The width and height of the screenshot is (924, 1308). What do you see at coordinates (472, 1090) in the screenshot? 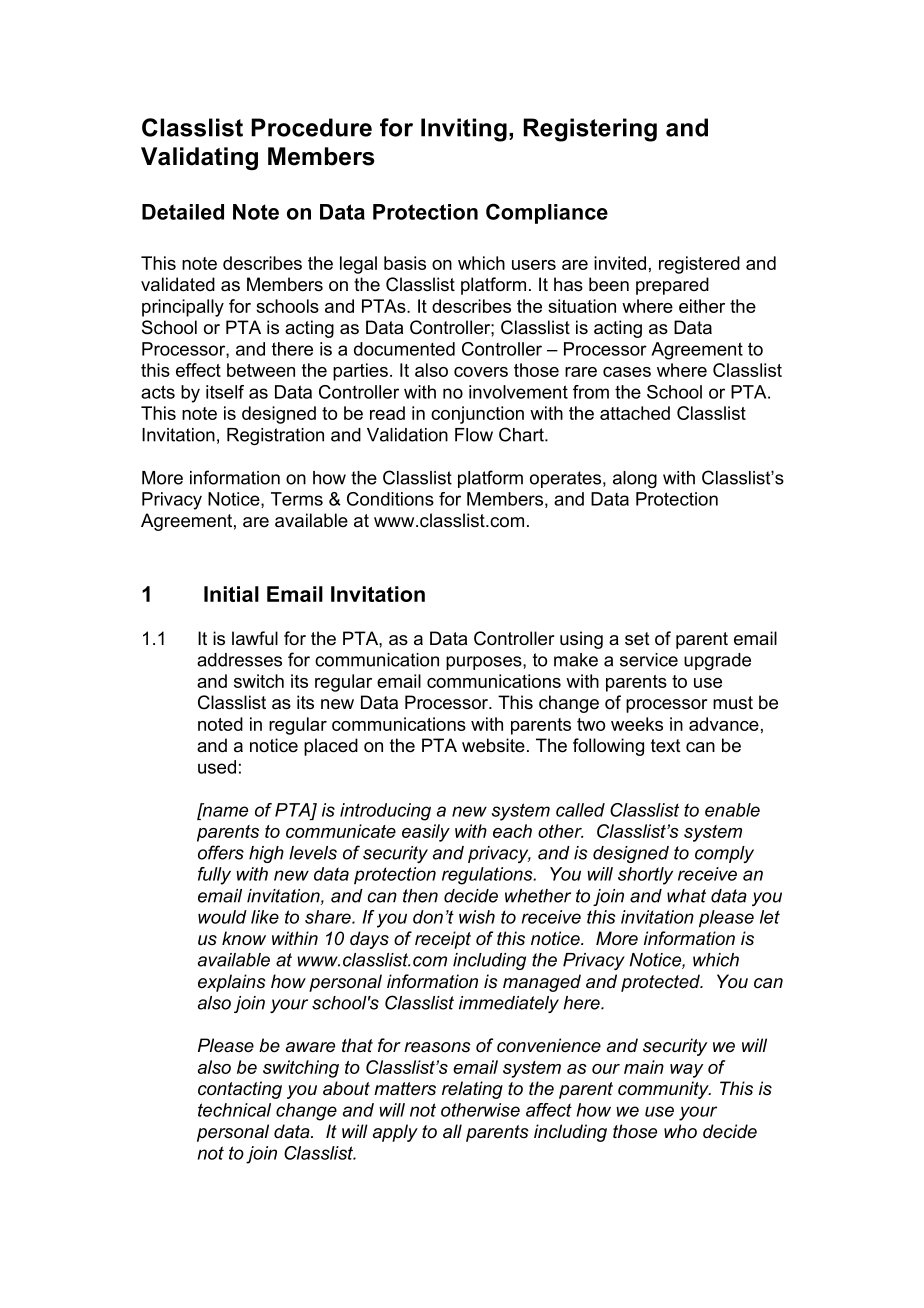
I see `relating` at bounding box center [472, 1090].
